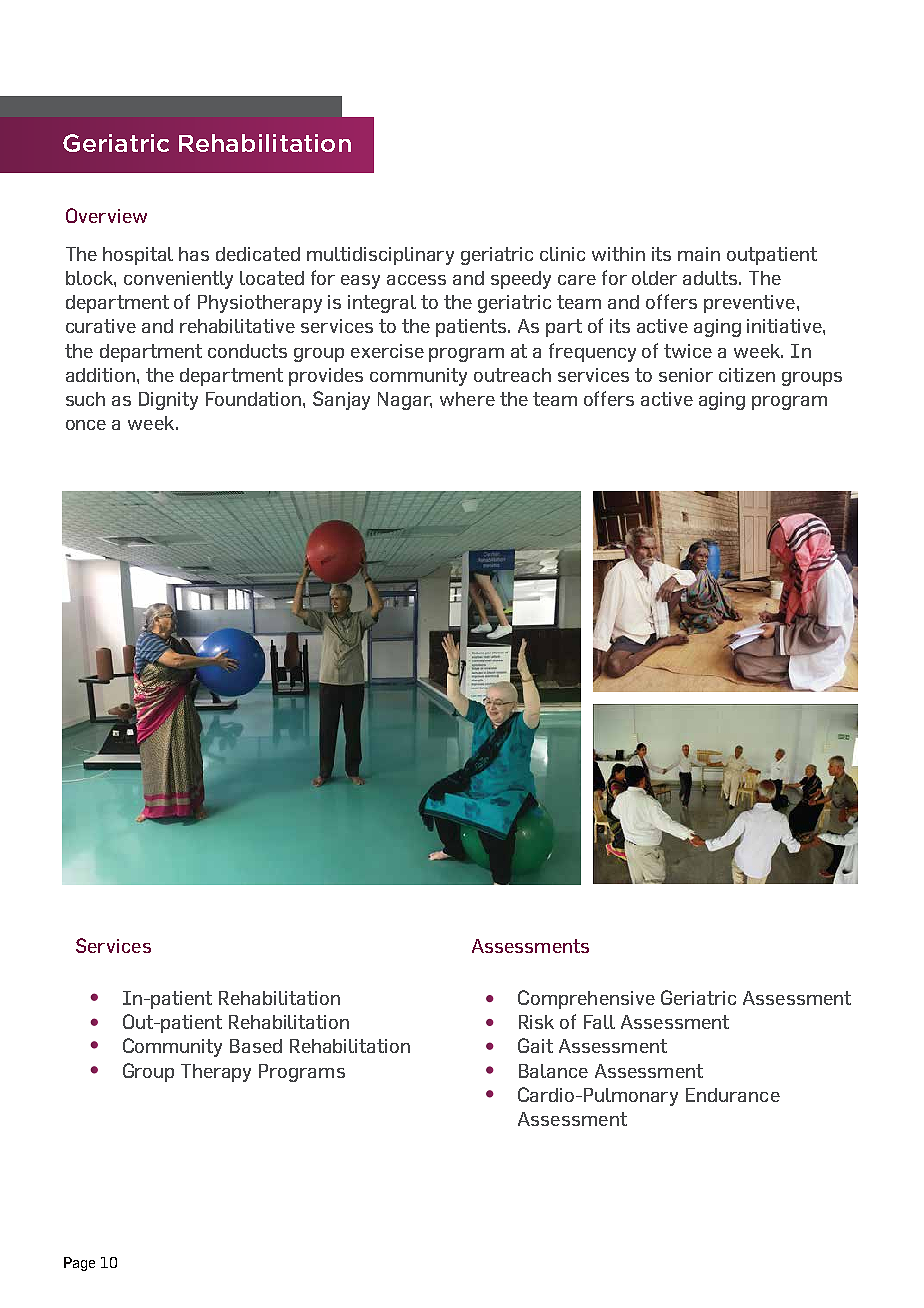  Describe the element at coordinates (416, 280) in the document. I see `access` at that location.
